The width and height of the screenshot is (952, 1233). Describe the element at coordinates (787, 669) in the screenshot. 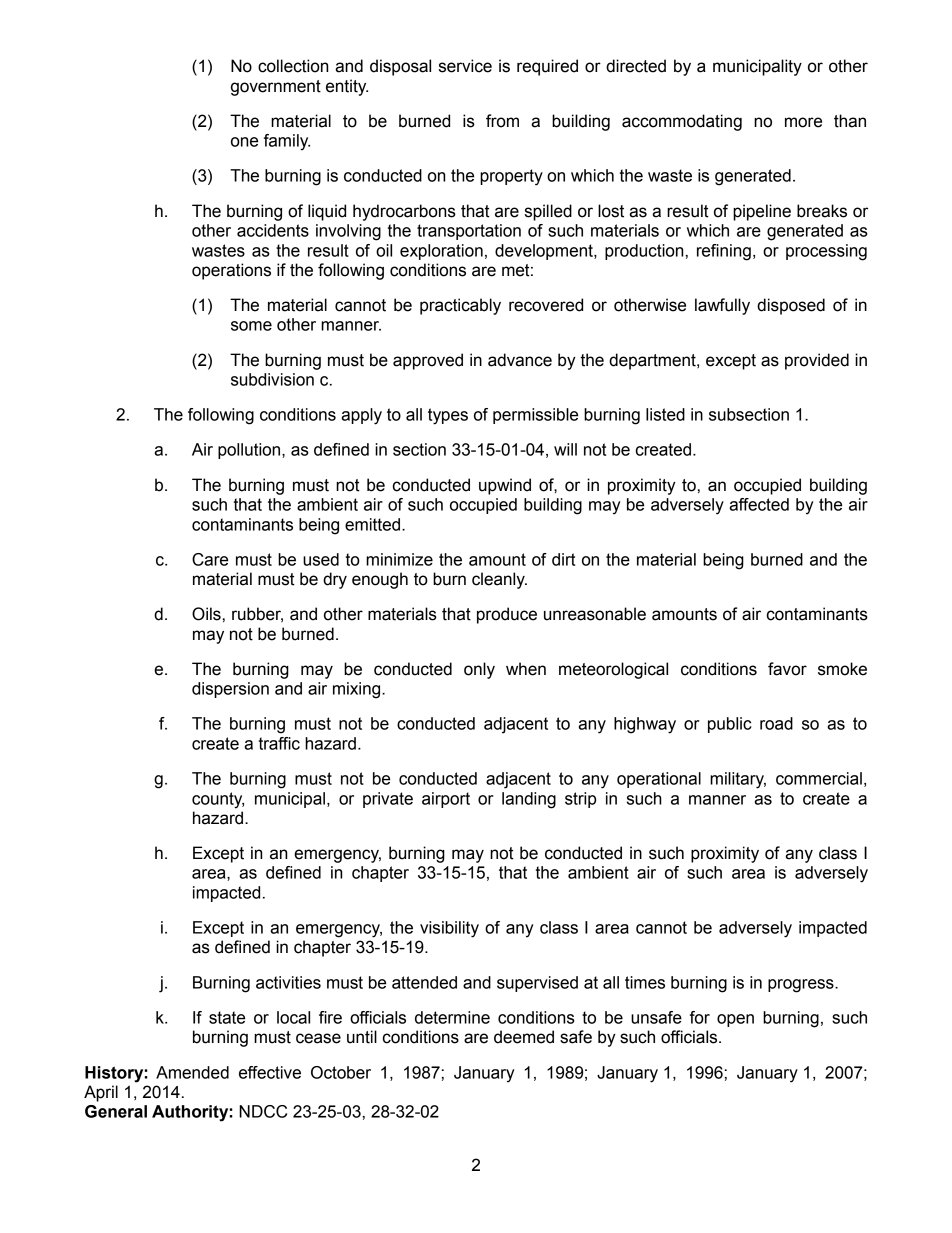

I see `favor` at that location.
